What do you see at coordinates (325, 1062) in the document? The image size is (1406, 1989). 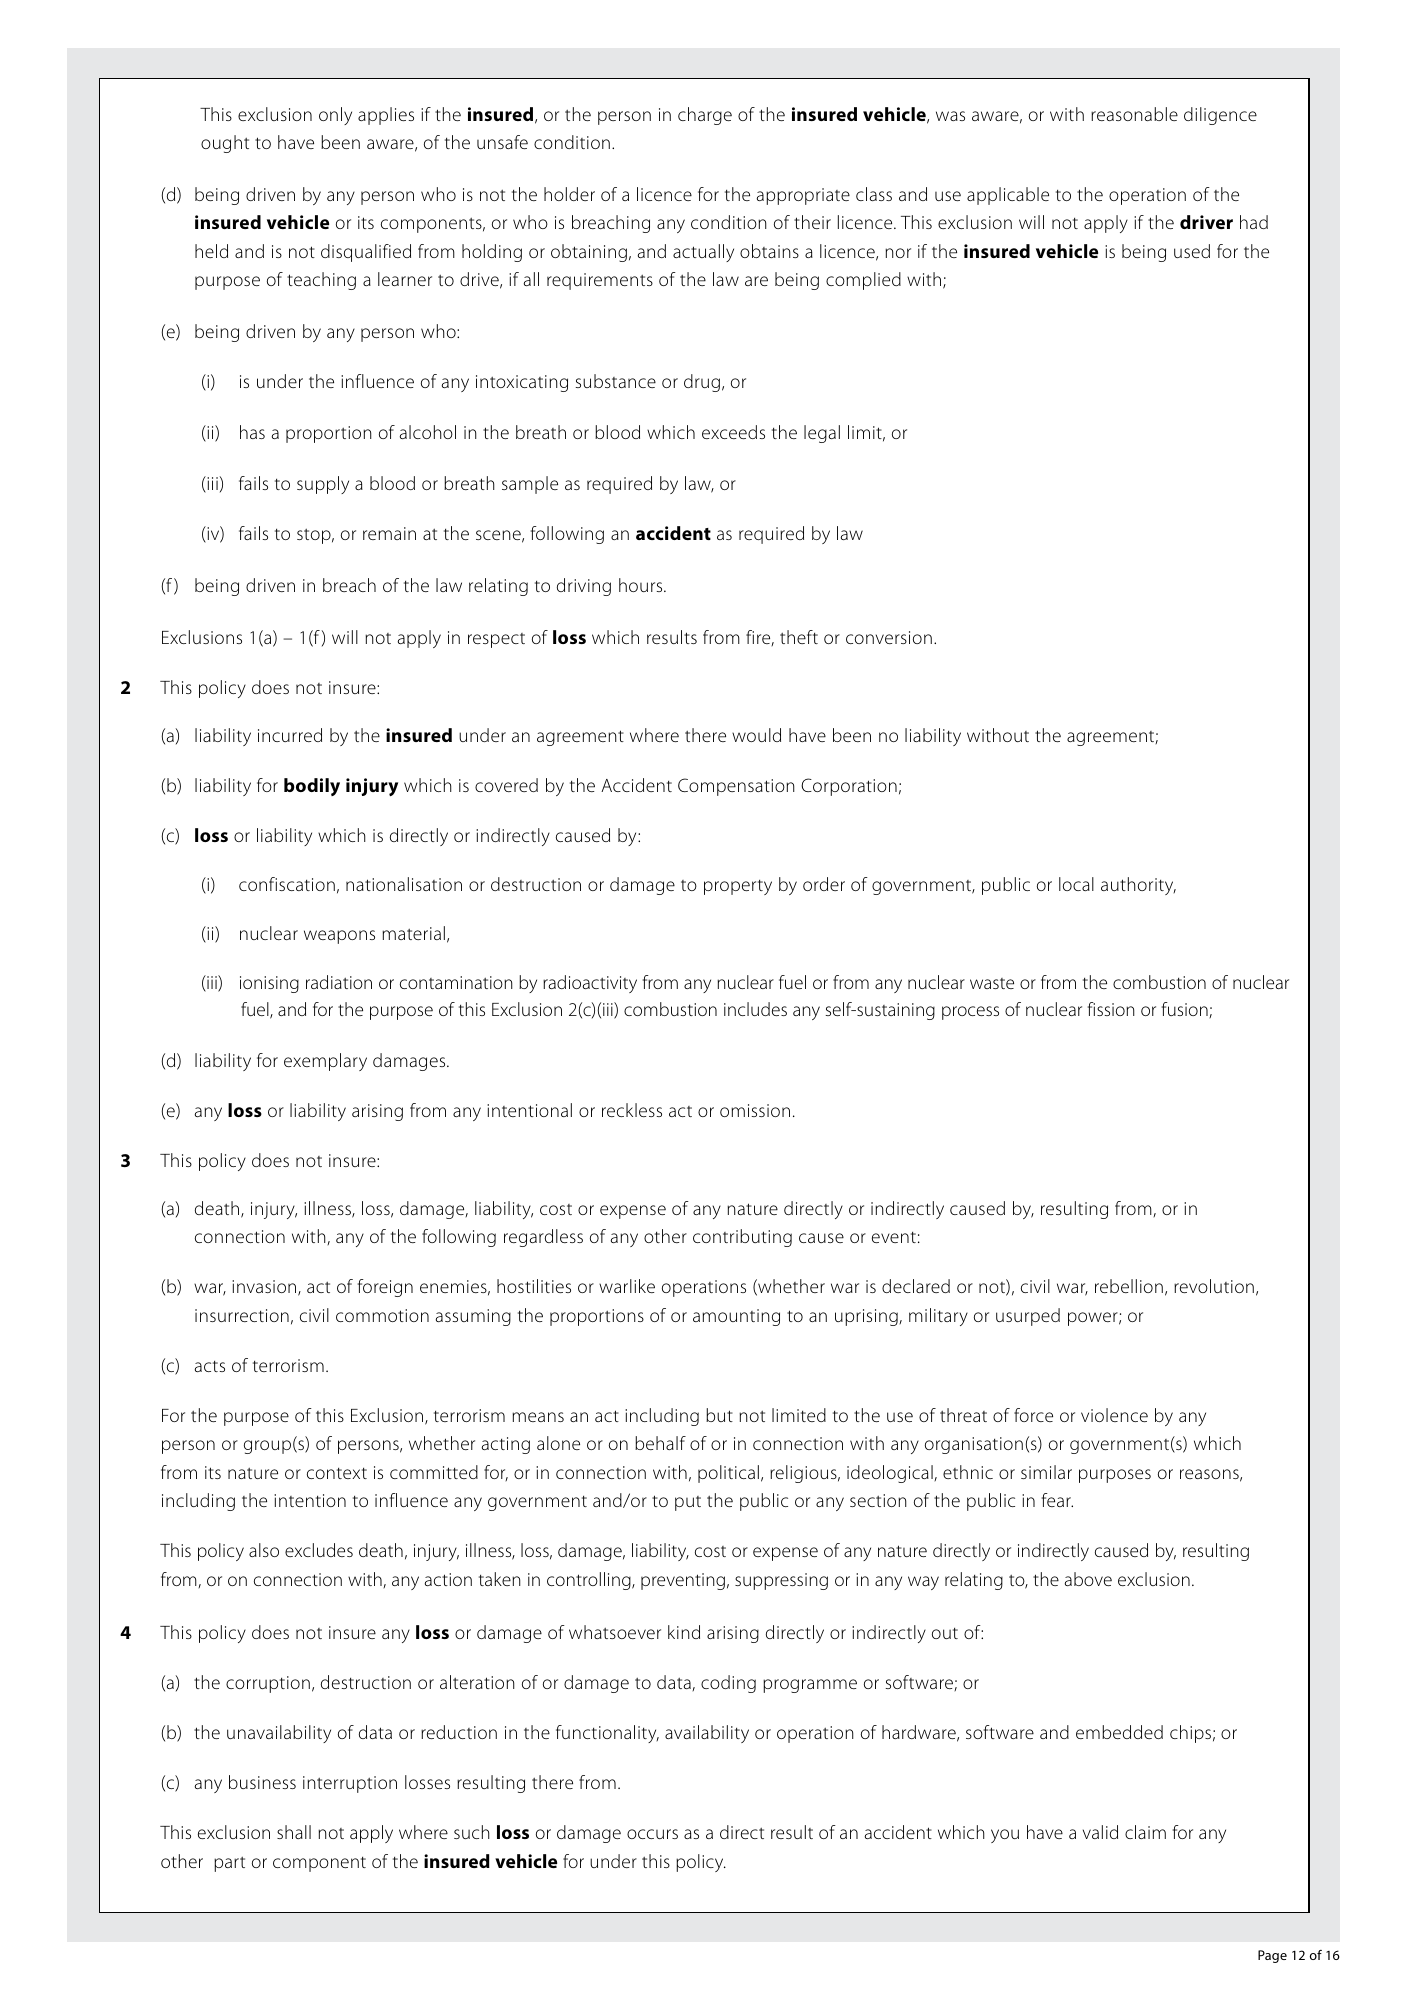 I see `exemplary` at bounding box center [325, 1062].
